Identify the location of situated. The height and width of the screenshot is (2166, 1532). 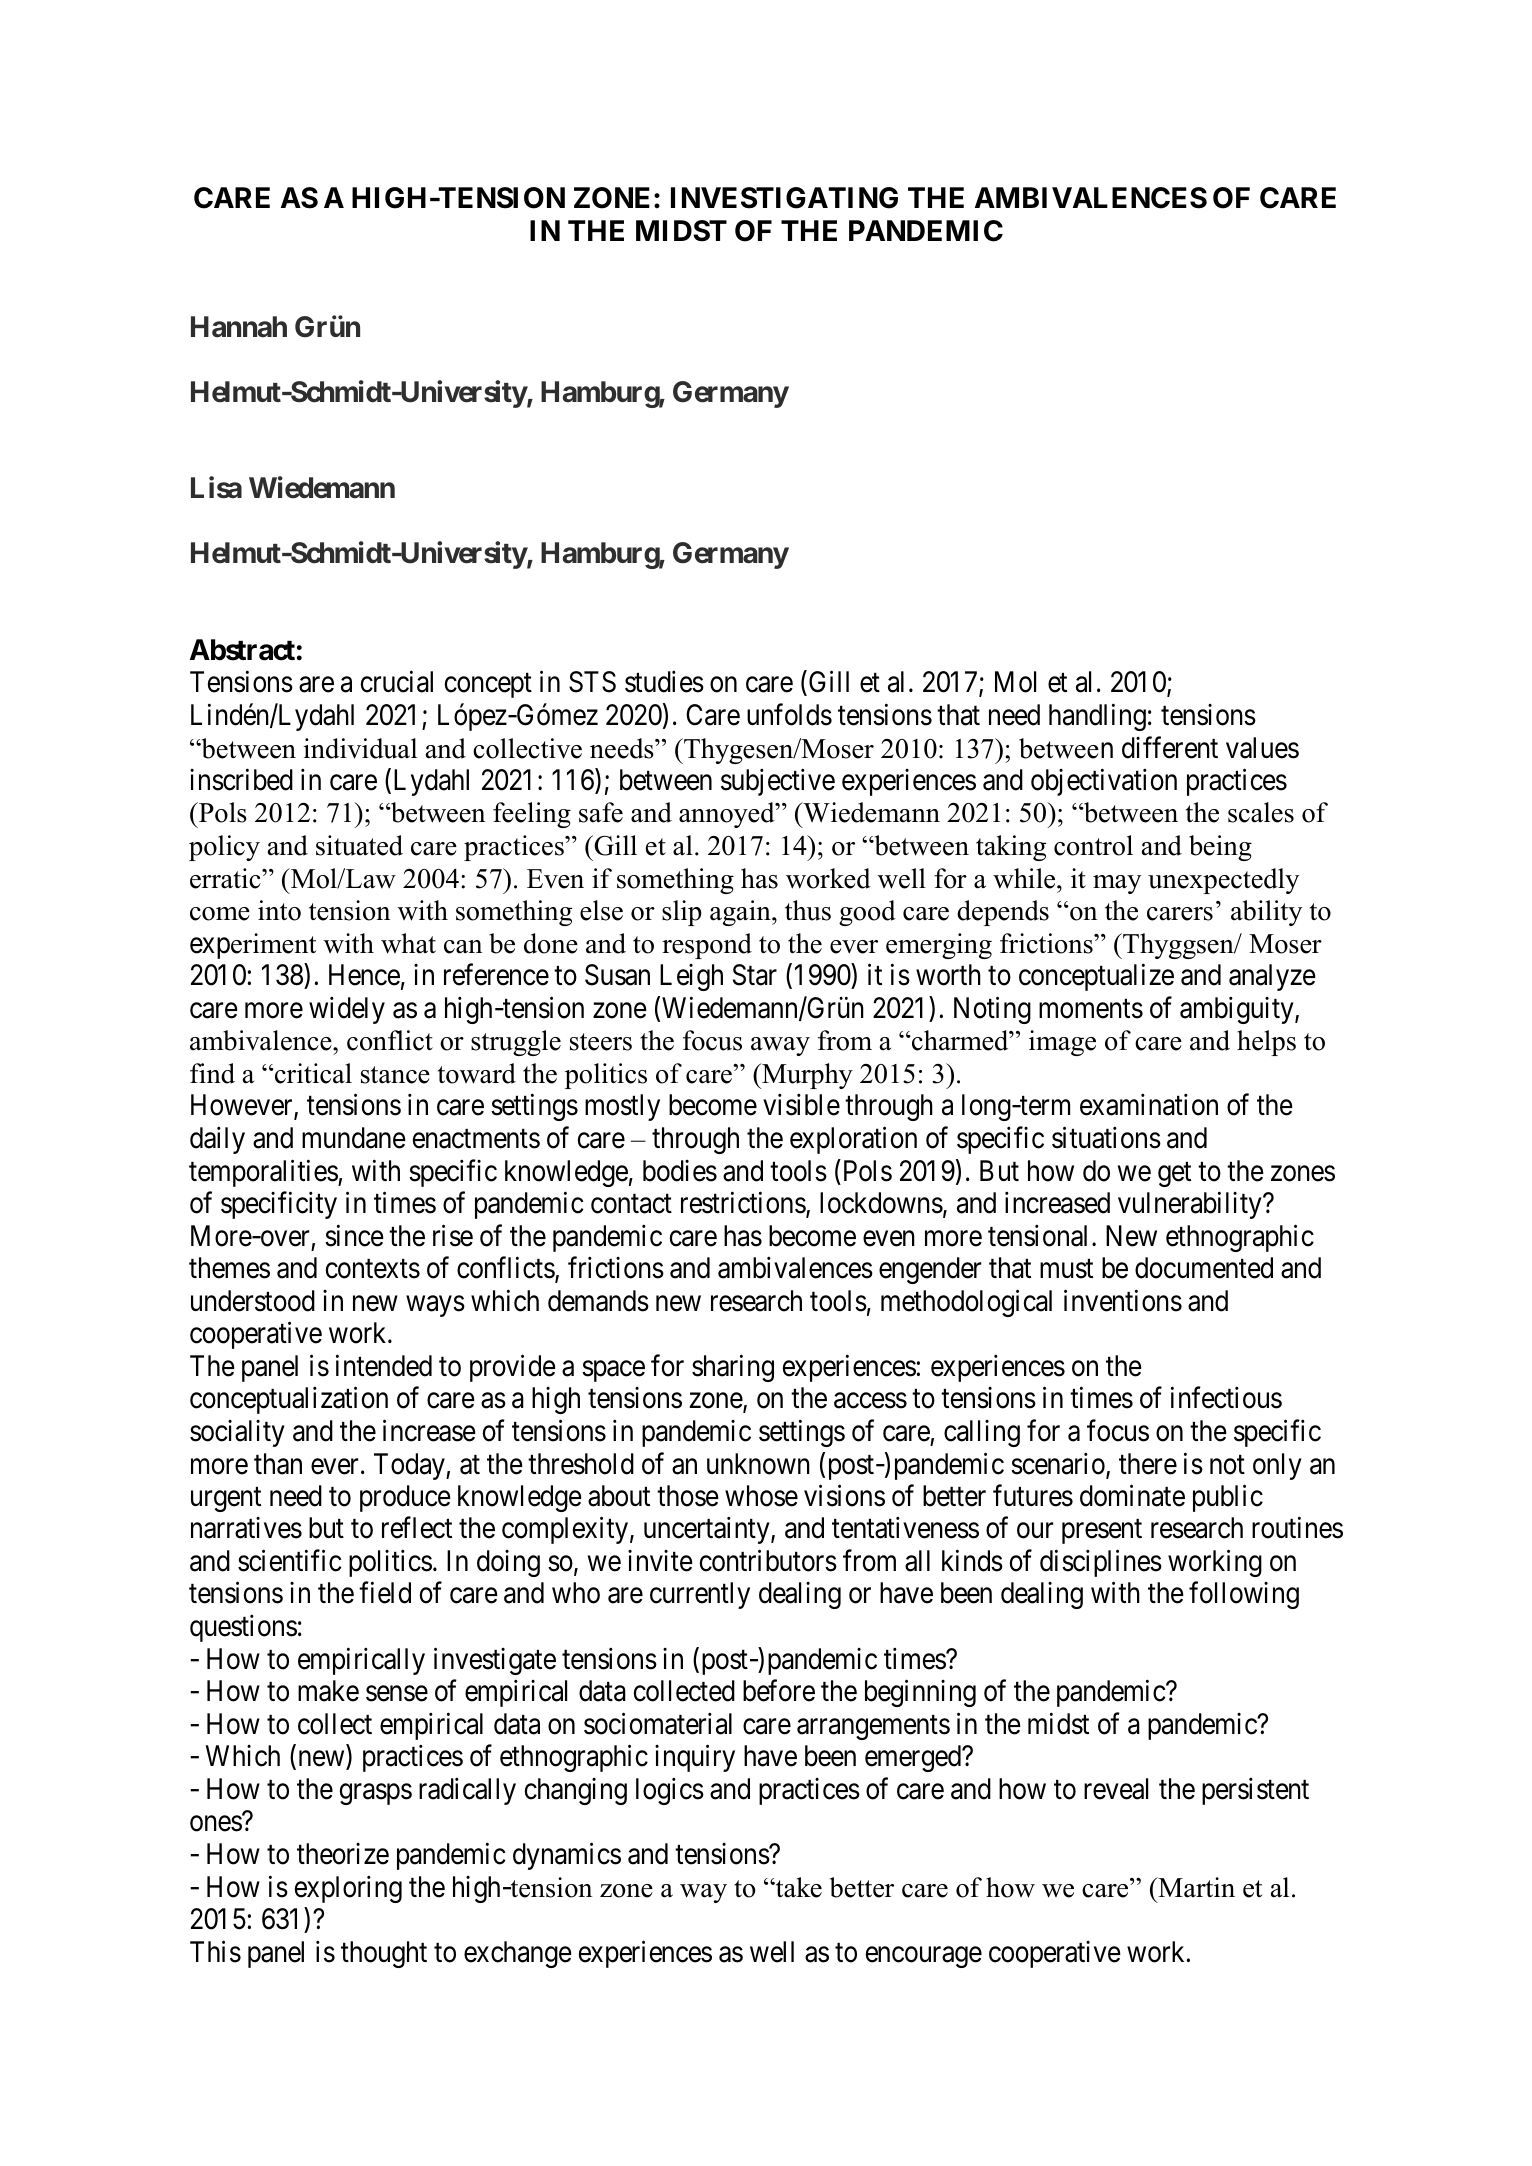
(359, 845).
